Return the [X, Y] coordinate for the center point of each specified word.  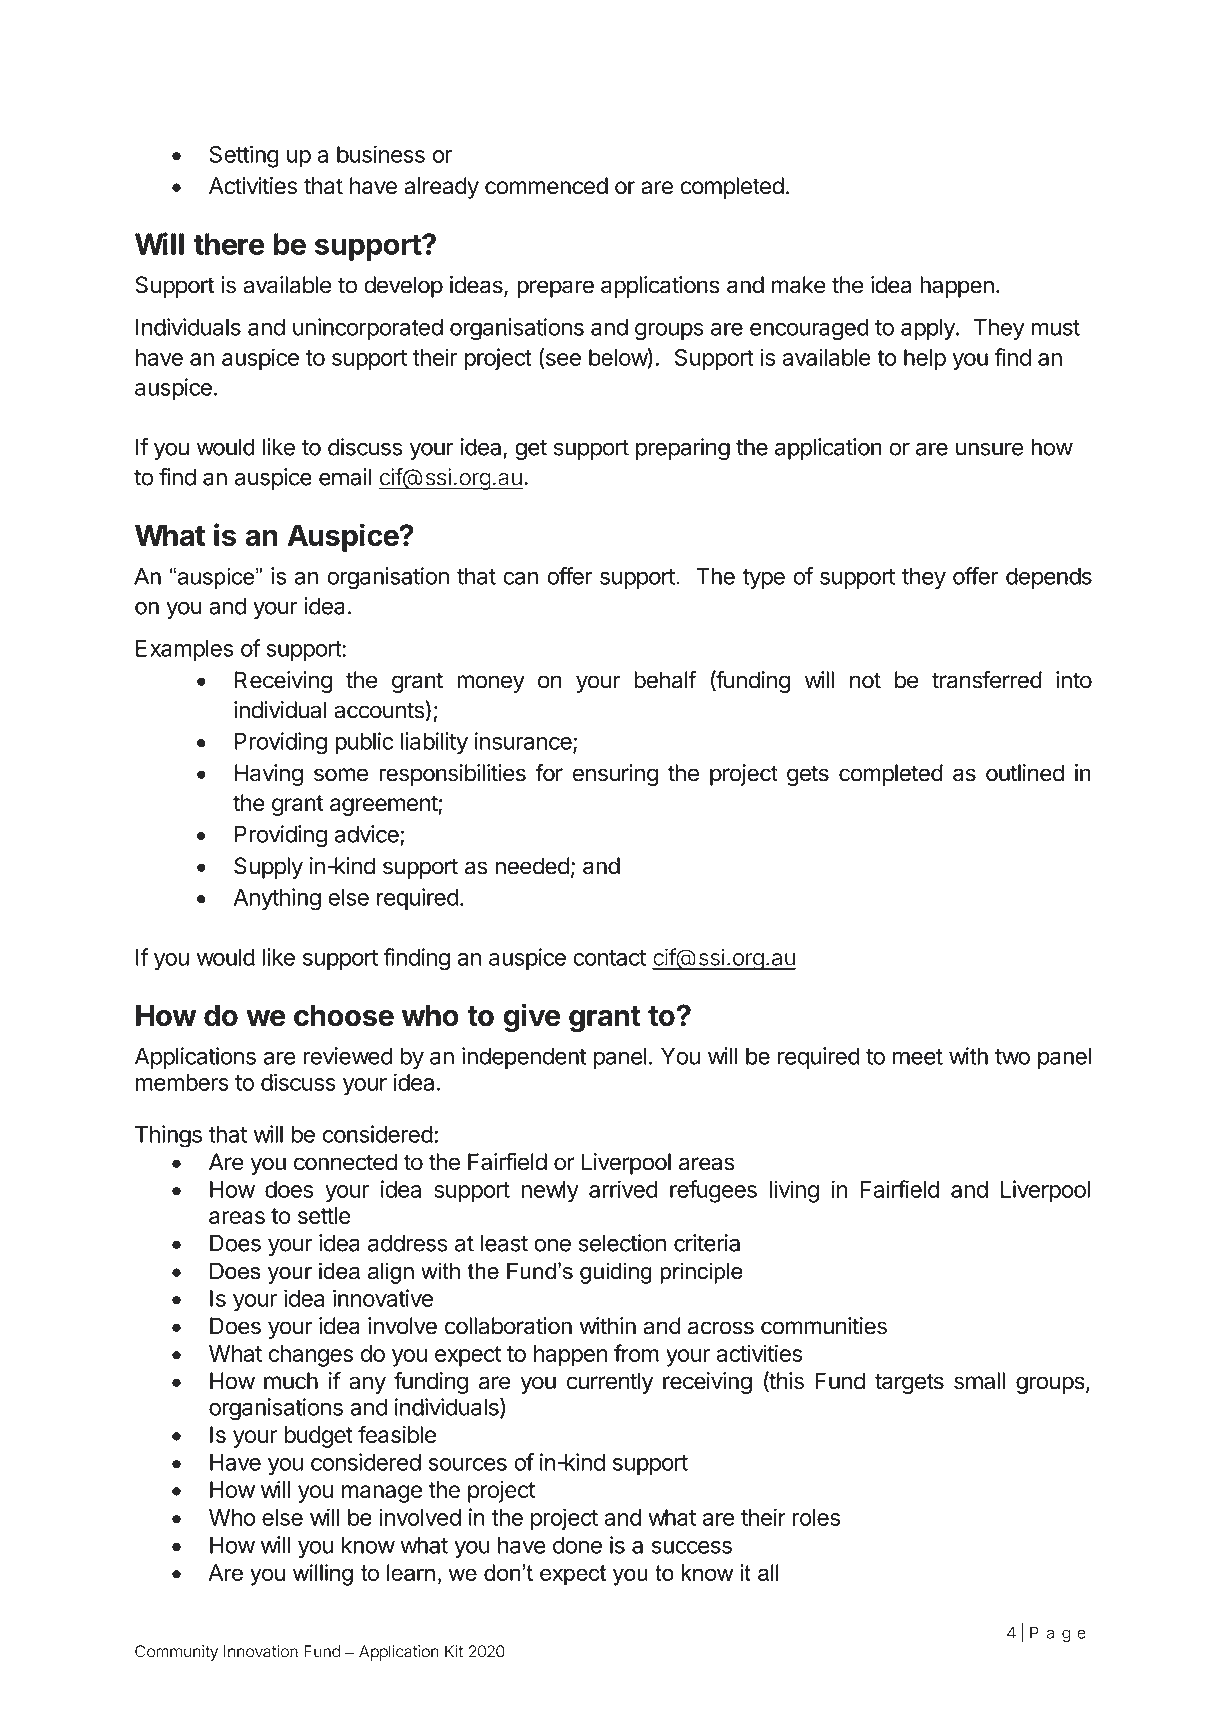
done [577, 1545]
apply [929, 329]
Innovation [260, 1651]
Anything [277, 899]
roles [816, 1517]
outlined [1025, 773]
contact [609, 958]
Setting [244, 156]
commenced [546, 186]
